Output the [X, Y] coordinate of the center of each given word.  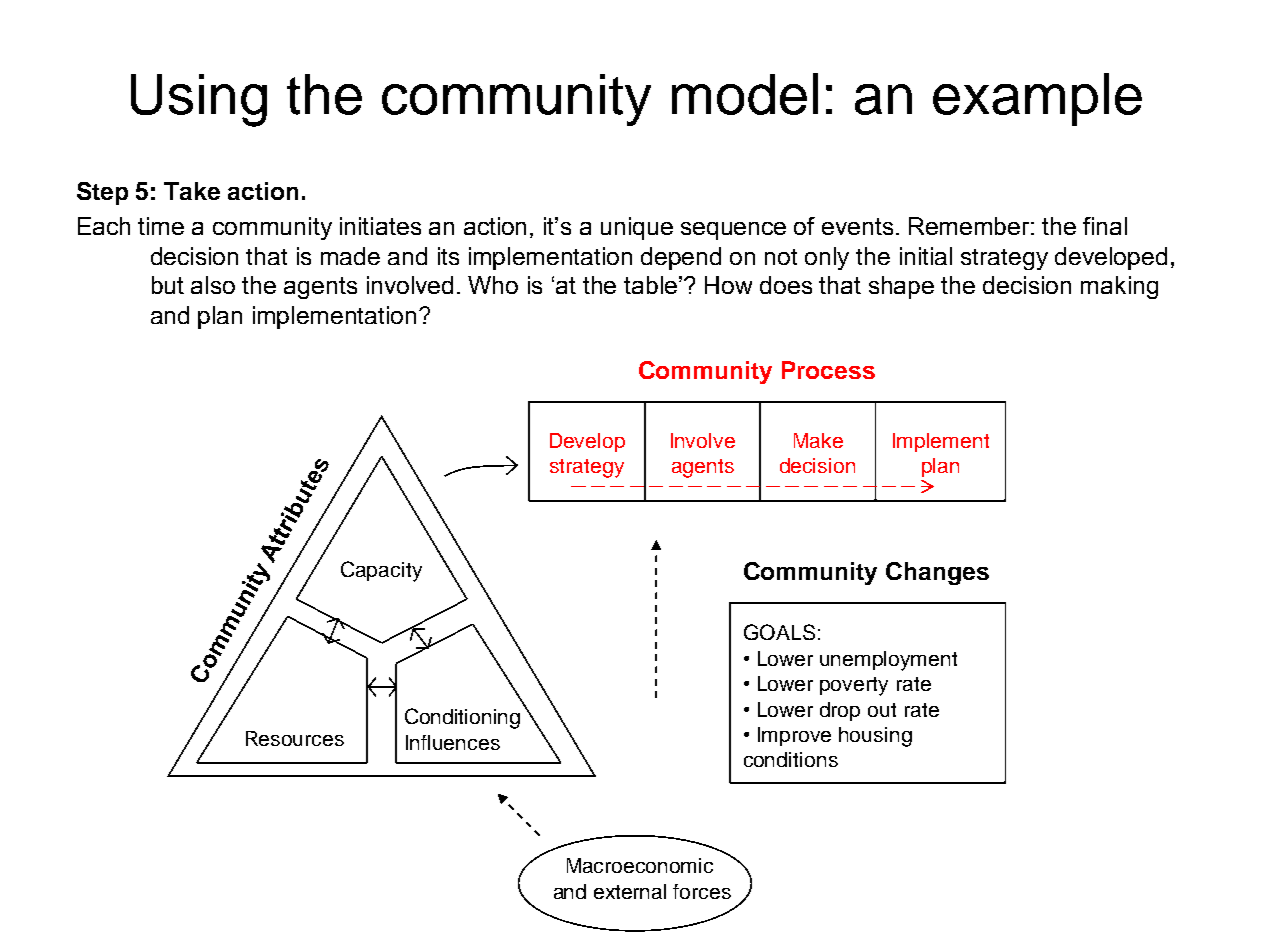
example [1037, 99]
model [745, 94]
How [728, 285]
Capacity [381, 571]
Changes [937, 573]
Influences [453, 742]
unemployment [888, 661]
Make [818, 440]
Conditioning [462, 718]
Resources [295, 738]
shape [901, 287]
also [213, 285]
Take [192, 191]
